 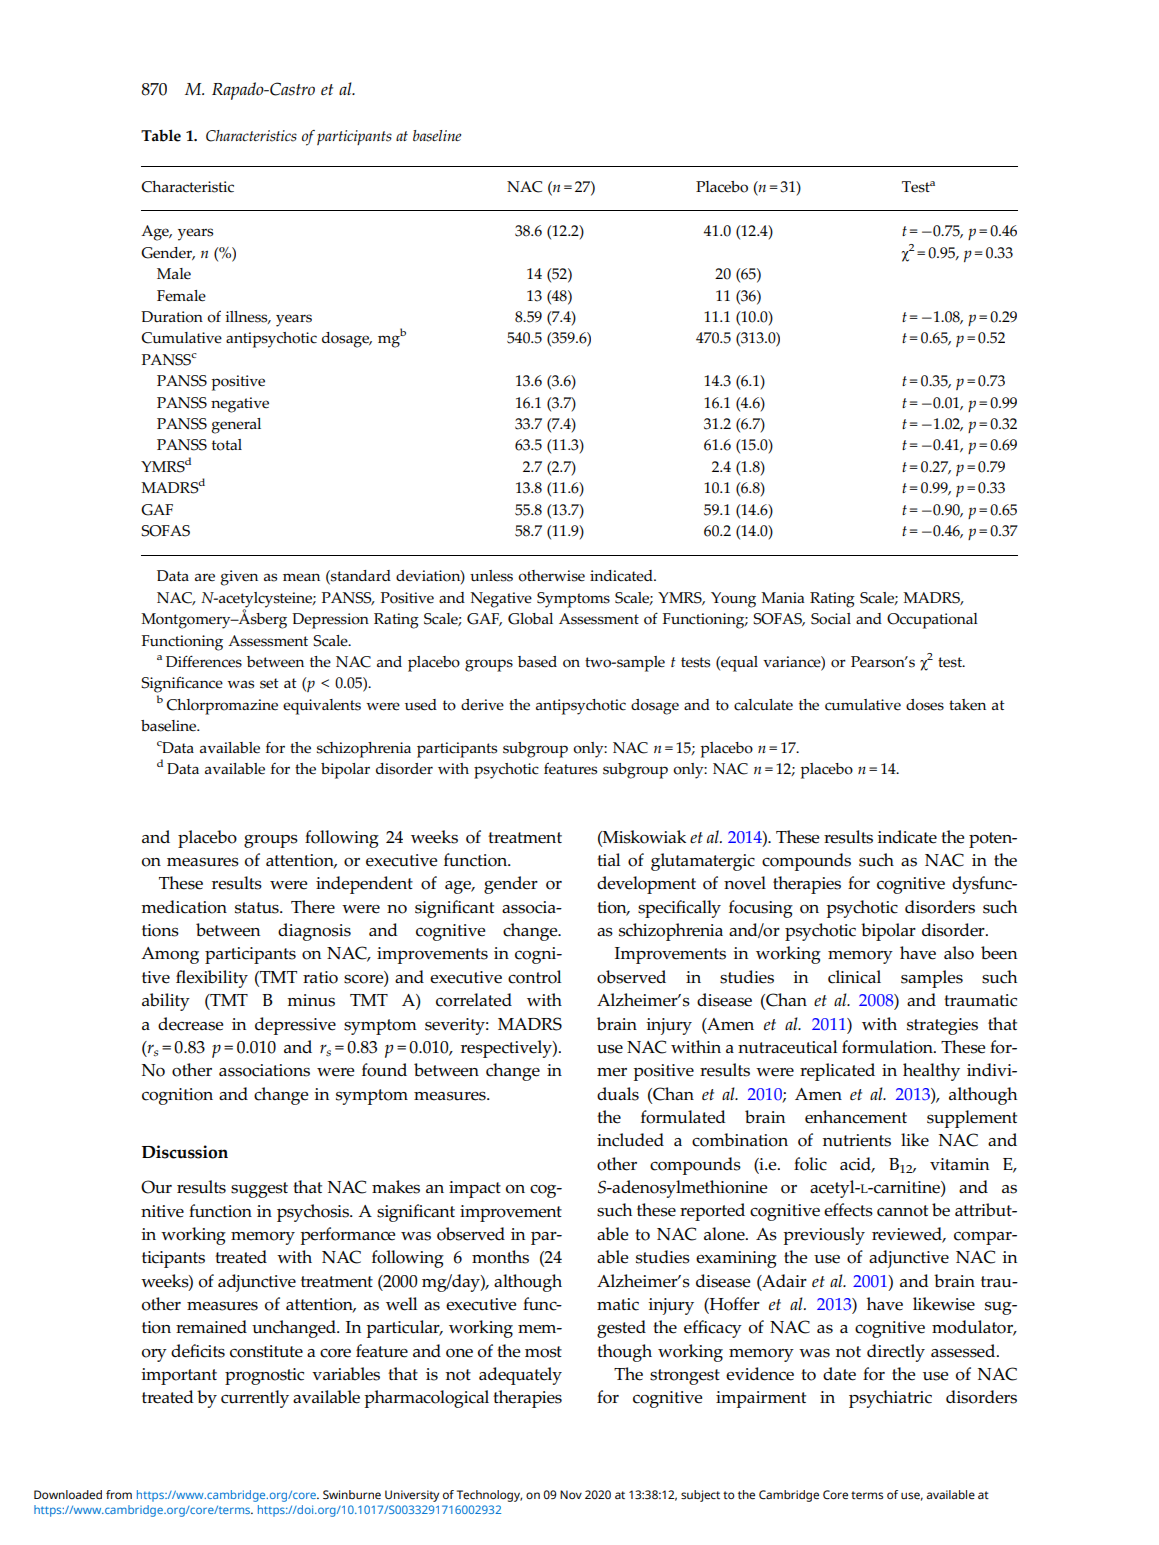 I want to click on Mania, so click(x=783, y=597).
